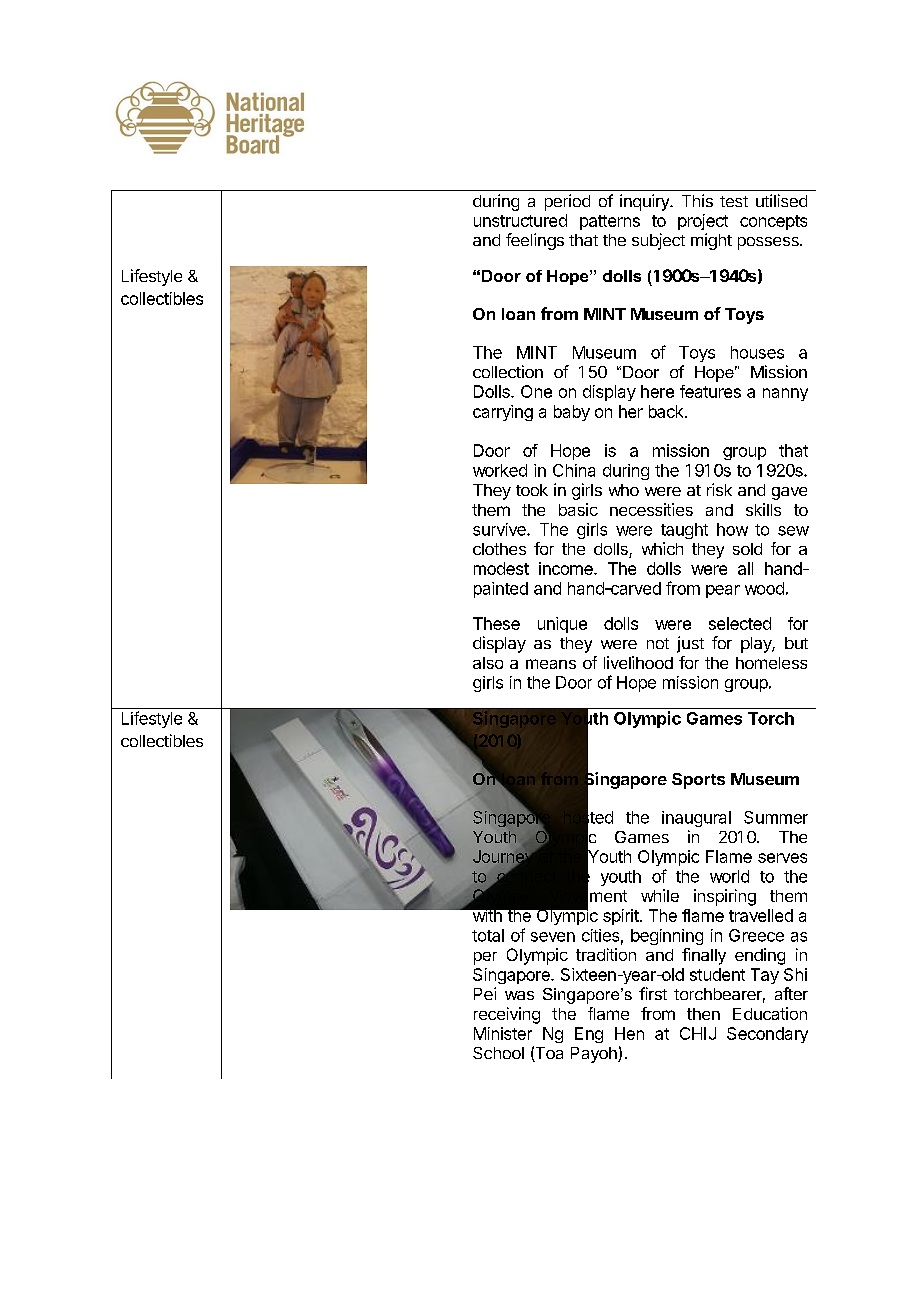 The width and height of the screenshot is (924, 1308). I want to click on unstructured, so click(520, 220).
